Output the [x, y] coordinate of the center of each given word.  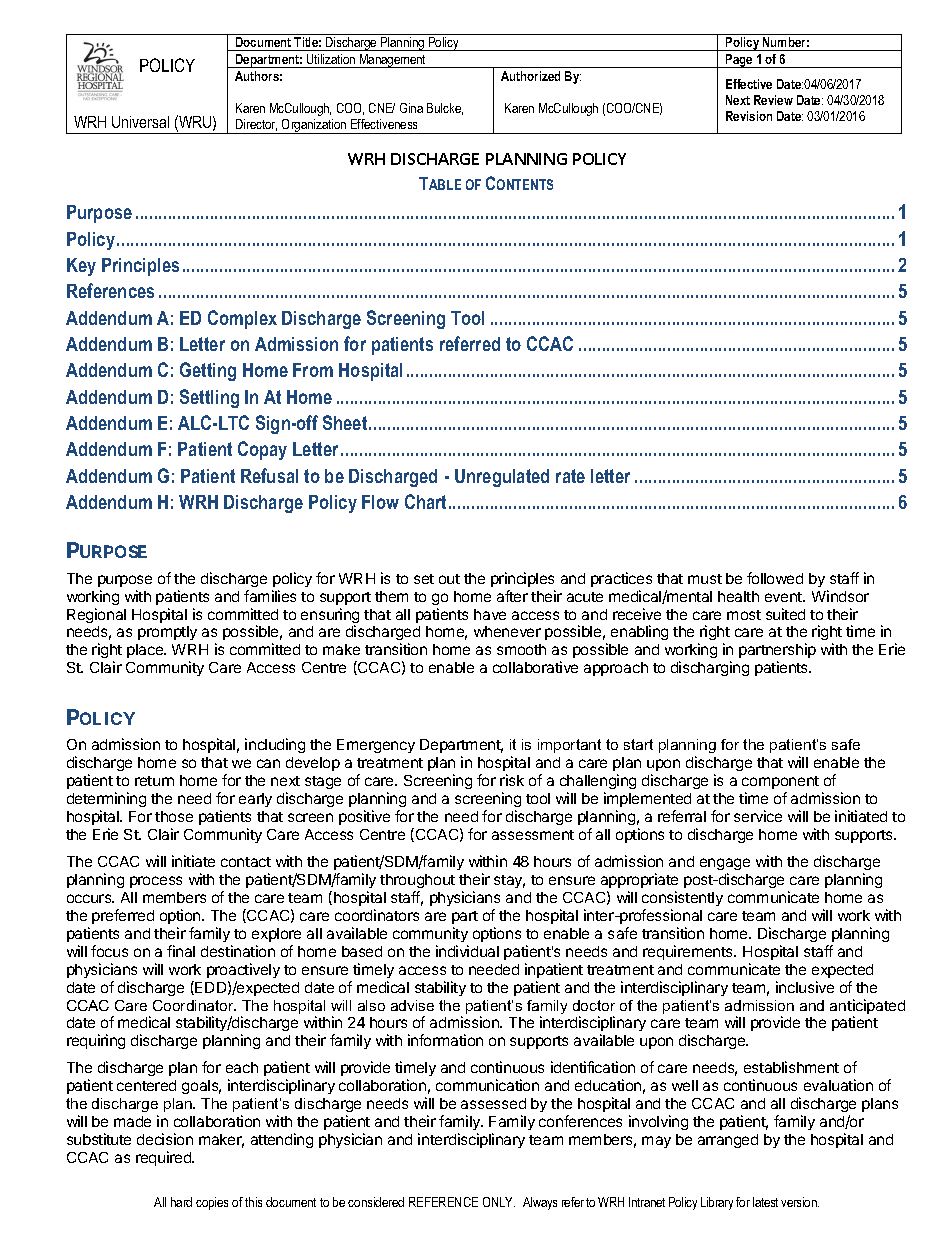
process [156, 882]
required [165, 1158]
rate [570, 476]
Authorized [530, 76]
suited [785, 614]
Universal [140, 122]
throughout [417, 881]
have [490, 614]
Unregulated [502, 478]
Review [773, 100]
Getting [208, 371]
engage [725, 866]
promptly [167, 633]
